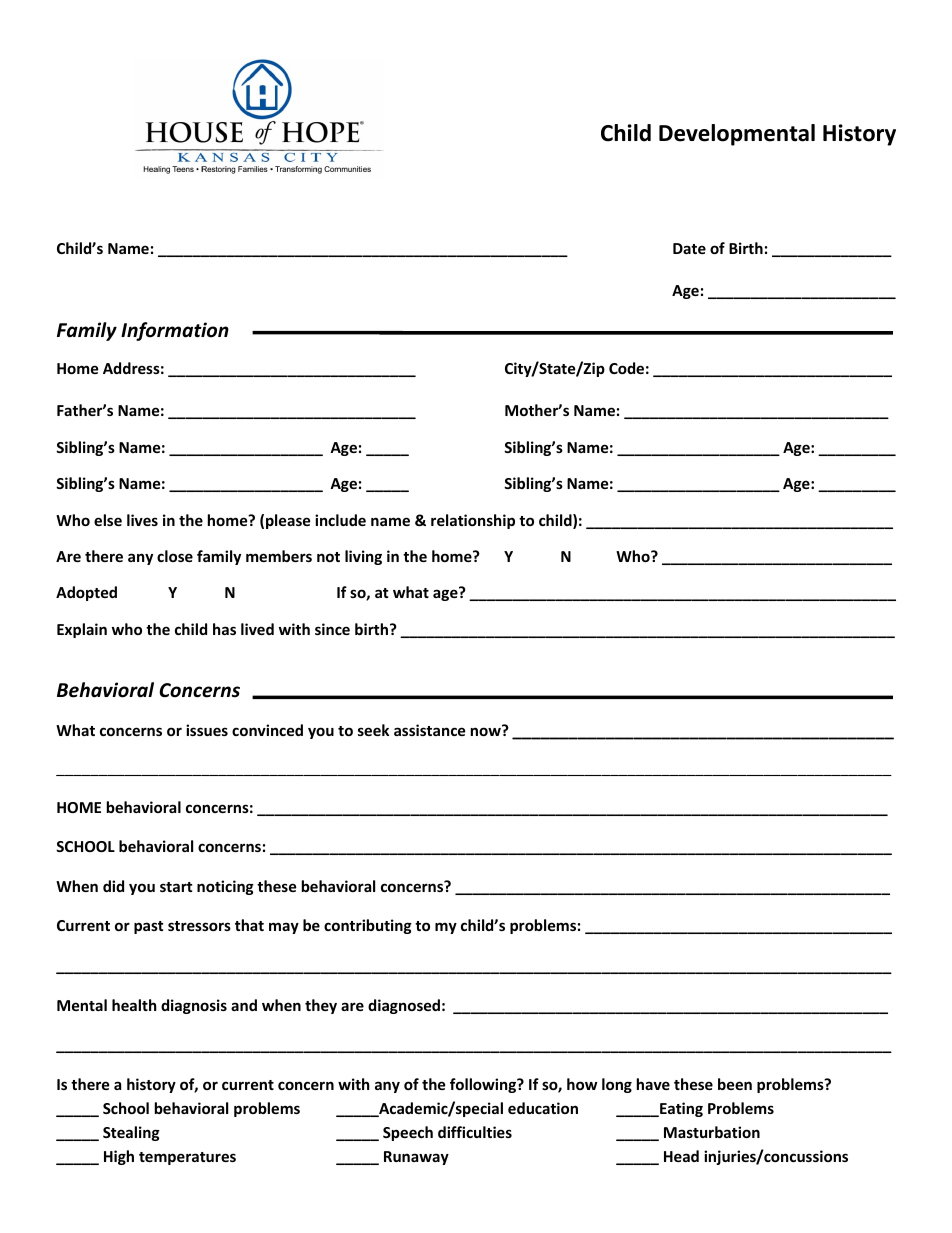 Image resolution: width=952 pixels, height=1233 pixels. What do you see at coordinates (149, 927) in the screenshot?
I see `past` at bounding box center [149, 927].
